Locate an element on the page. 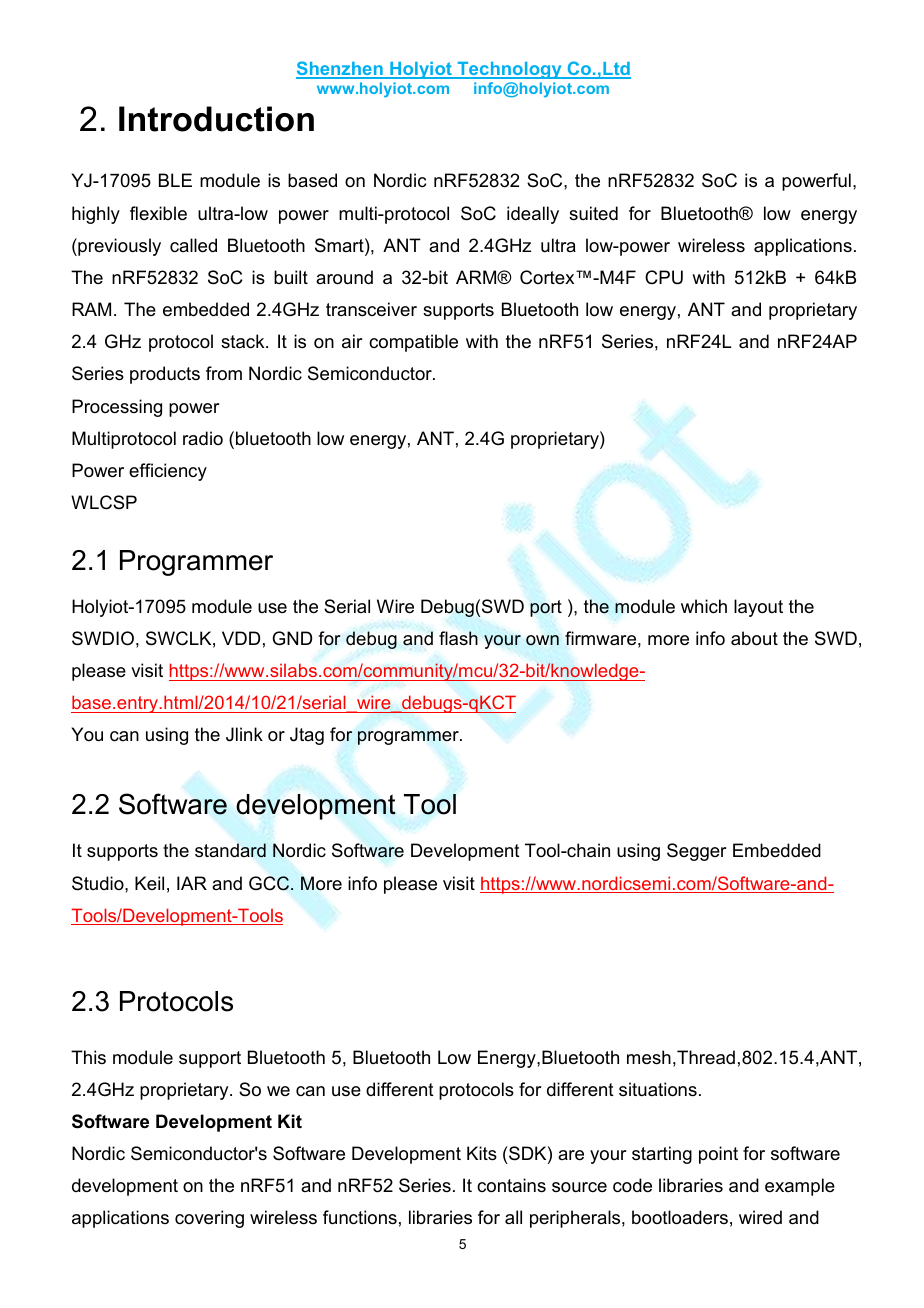 This image has height=1308, width=924. standard is located at coordinates (230, 850).
